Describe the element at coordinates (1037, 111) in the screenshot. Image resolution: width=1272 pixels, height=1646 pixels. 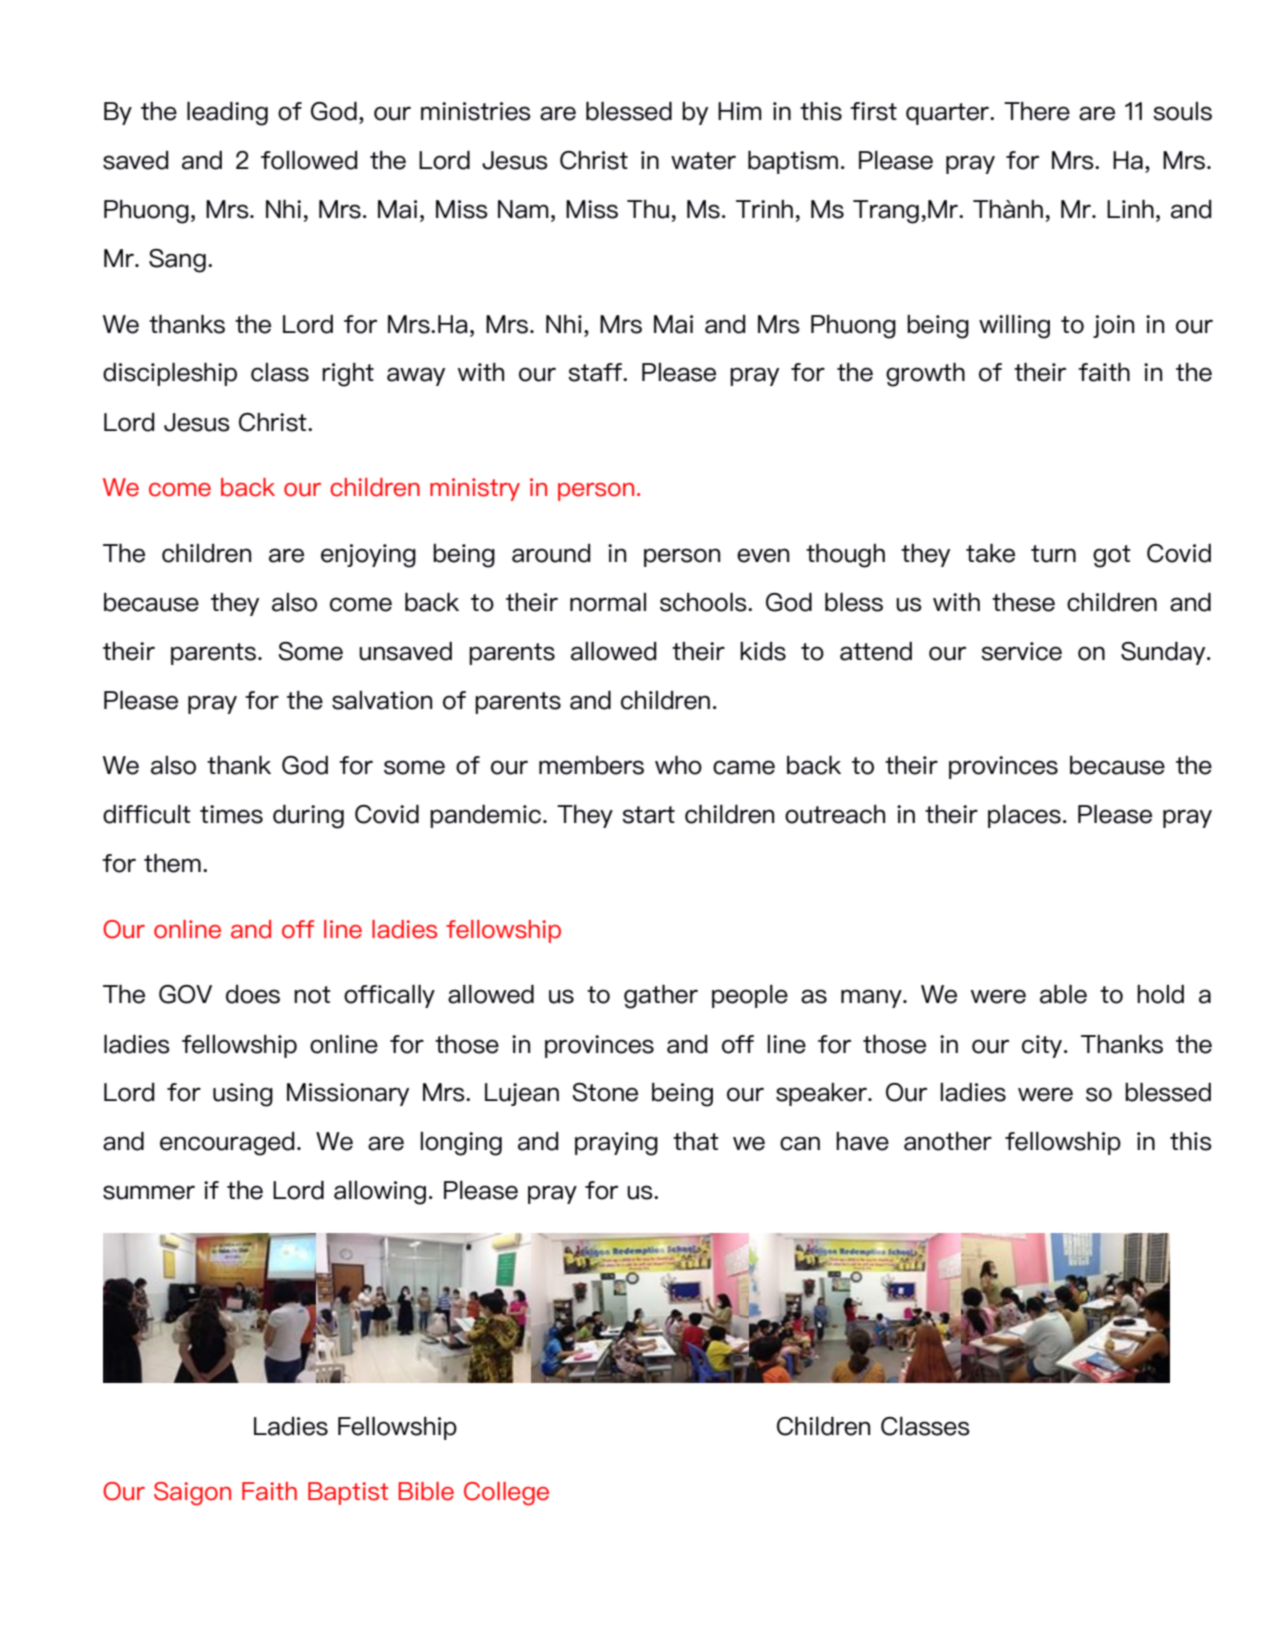
I see `There` at that location.
